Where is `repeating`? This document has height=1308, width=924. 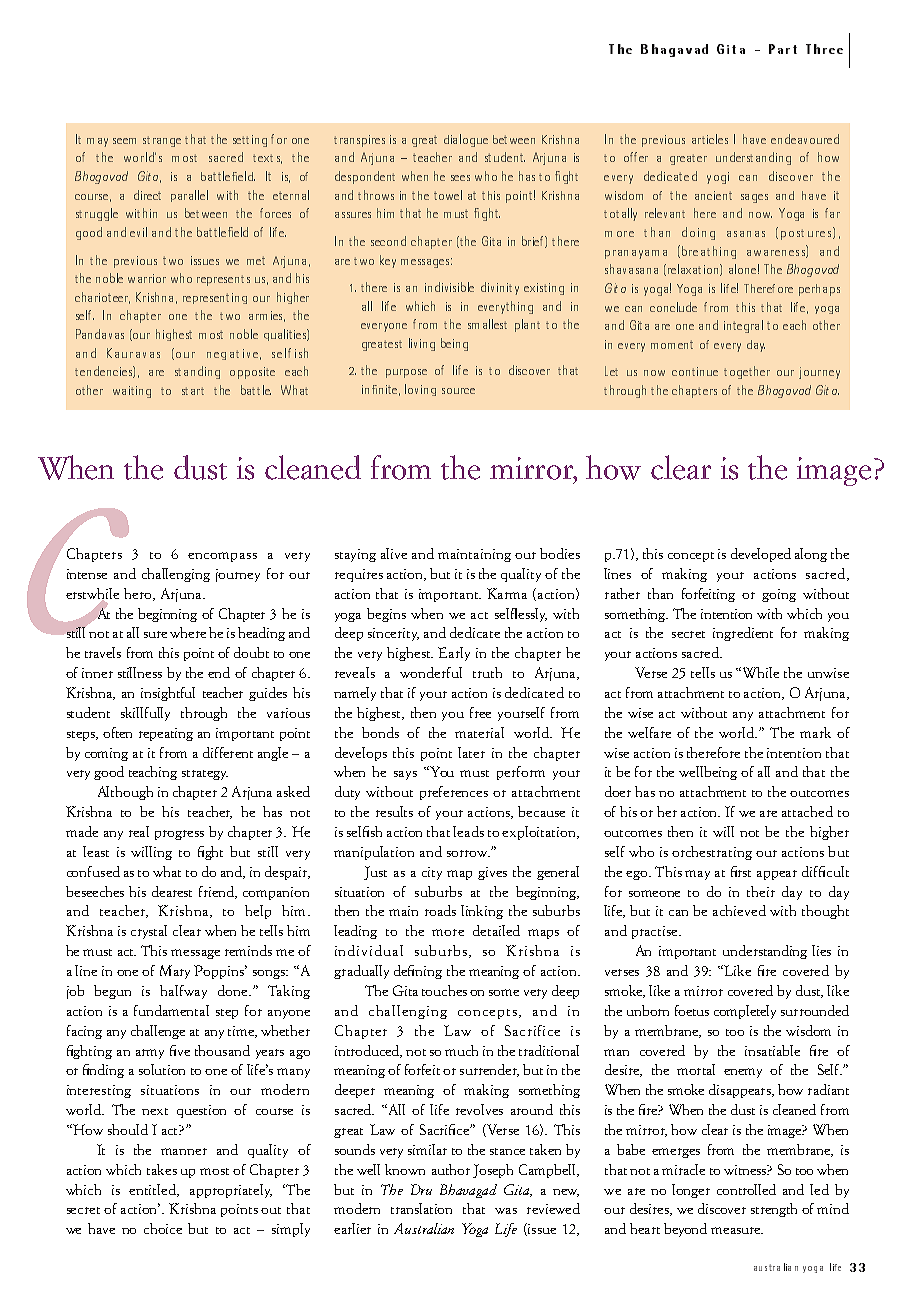 repeating is located at coordinates (166, 734).
